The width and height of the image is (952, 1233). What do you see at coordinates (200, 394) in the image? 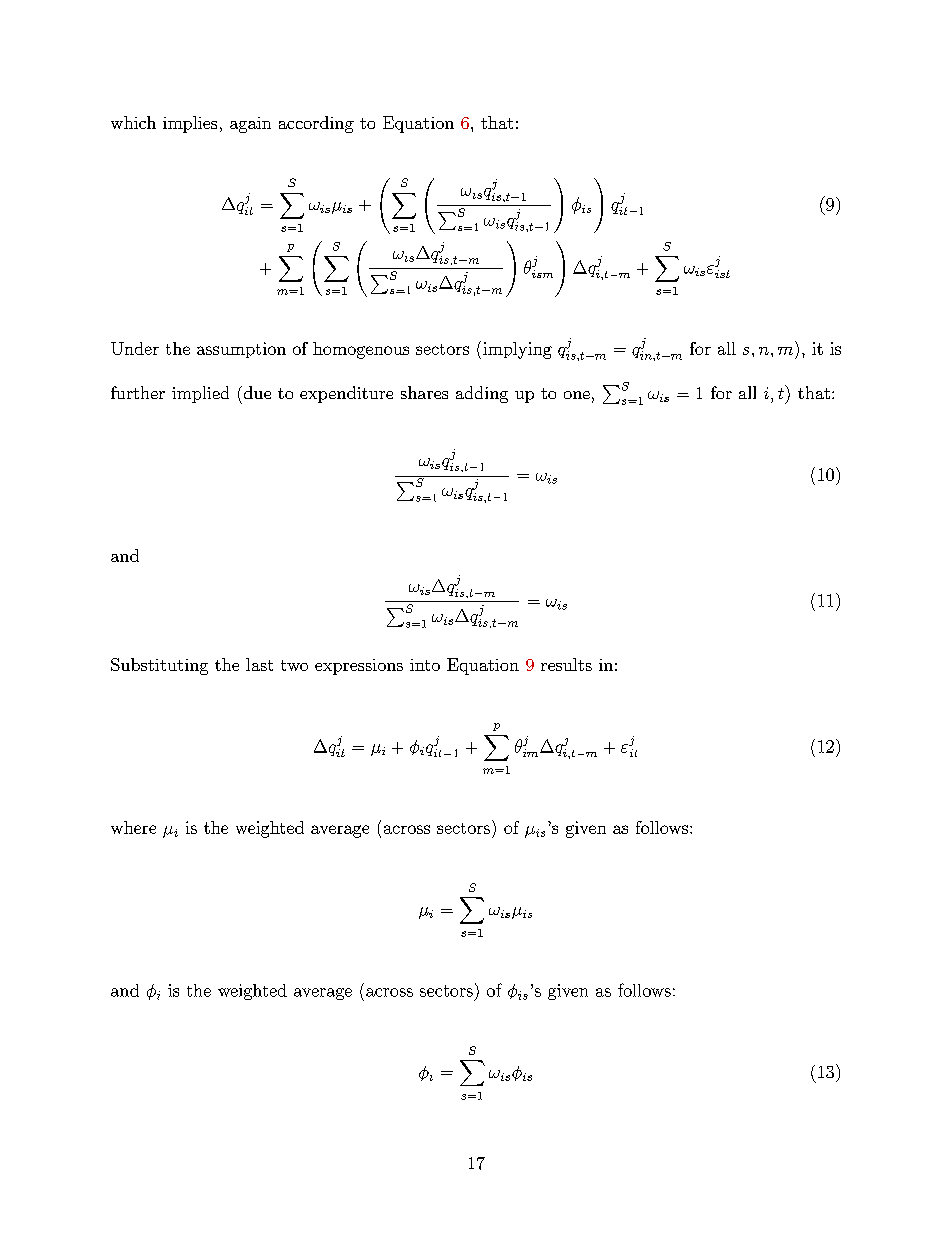
I see `implied` at bounding box center [200, 394].
